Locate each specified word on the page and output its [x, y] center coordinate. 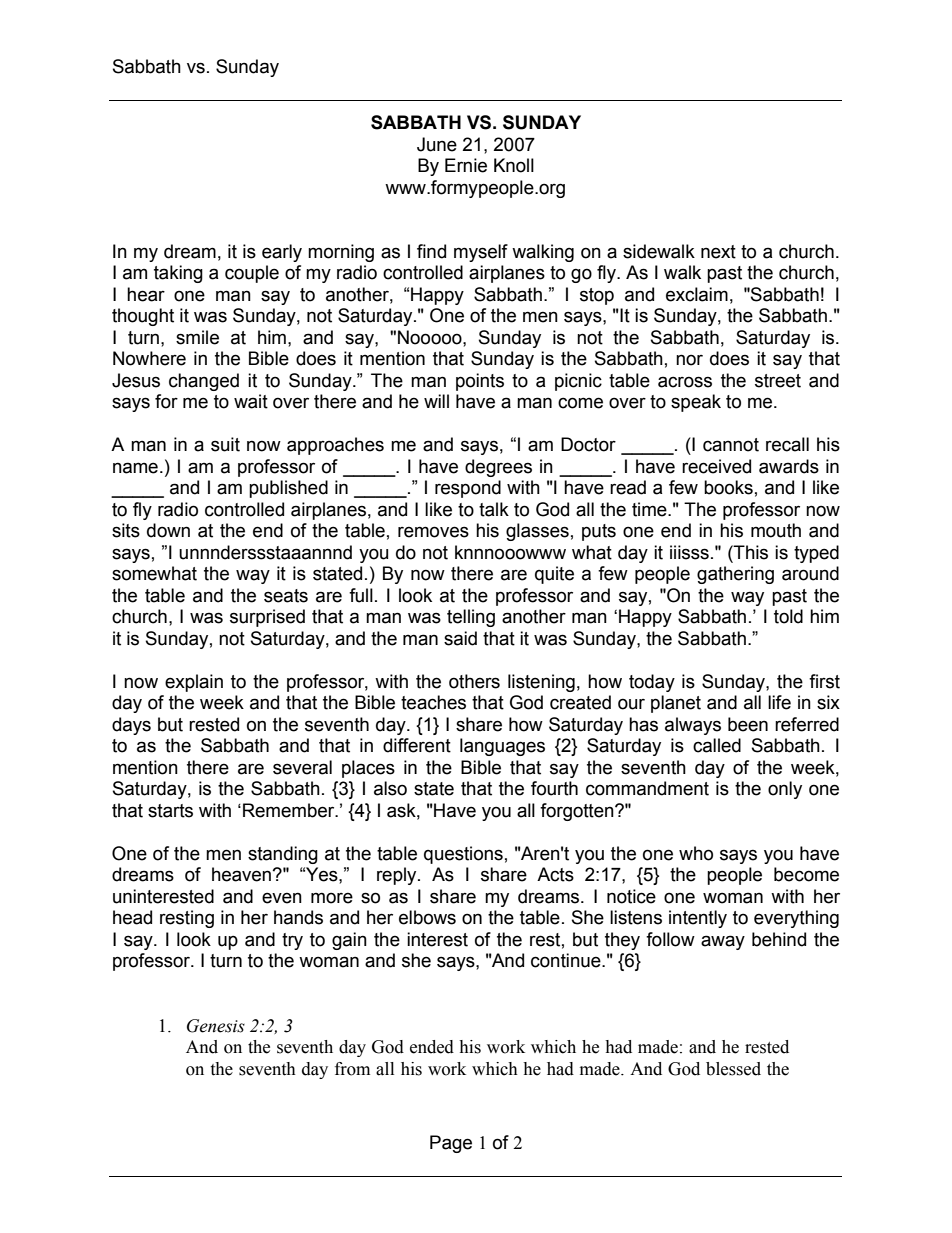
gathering [735, 575]
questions [463, 855]
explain [194, 683]
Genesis [216, 1026]
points [480, 382]
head [132, 917]
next [718, 252]
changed [204, 382]
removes [433, 532]
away [723, 942]
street [778, 381]
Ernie [466, 165]
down [168, 530]
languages [502, 747]
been [748, 724]
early [282, 253]
